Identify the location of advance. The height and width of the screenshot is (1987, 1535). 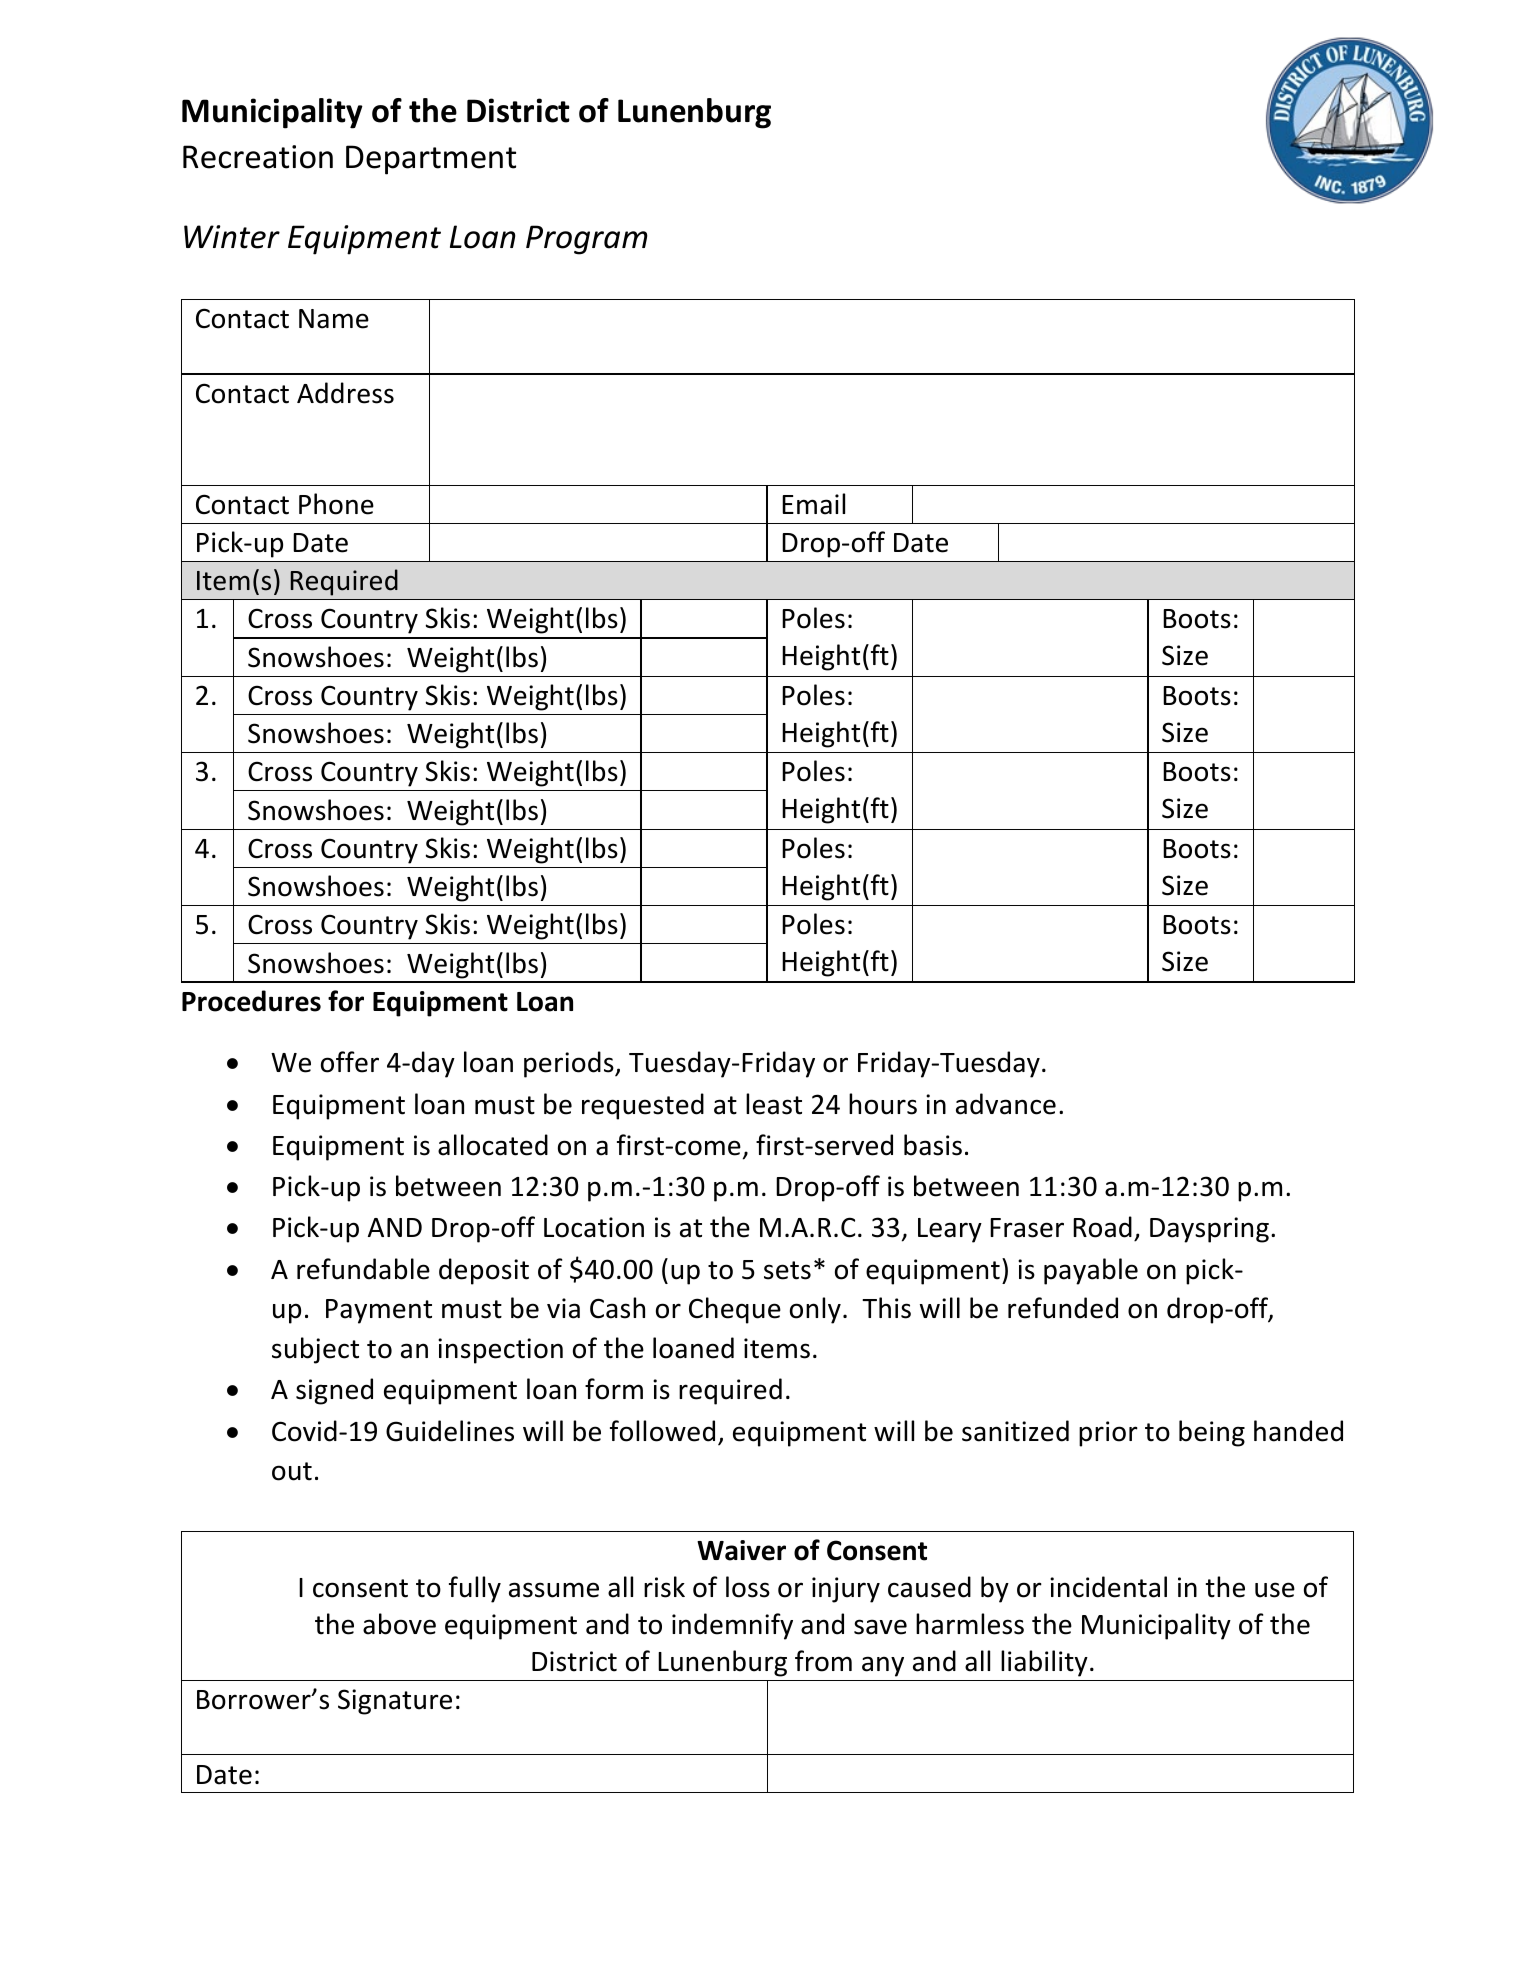
(1006, 1104).
